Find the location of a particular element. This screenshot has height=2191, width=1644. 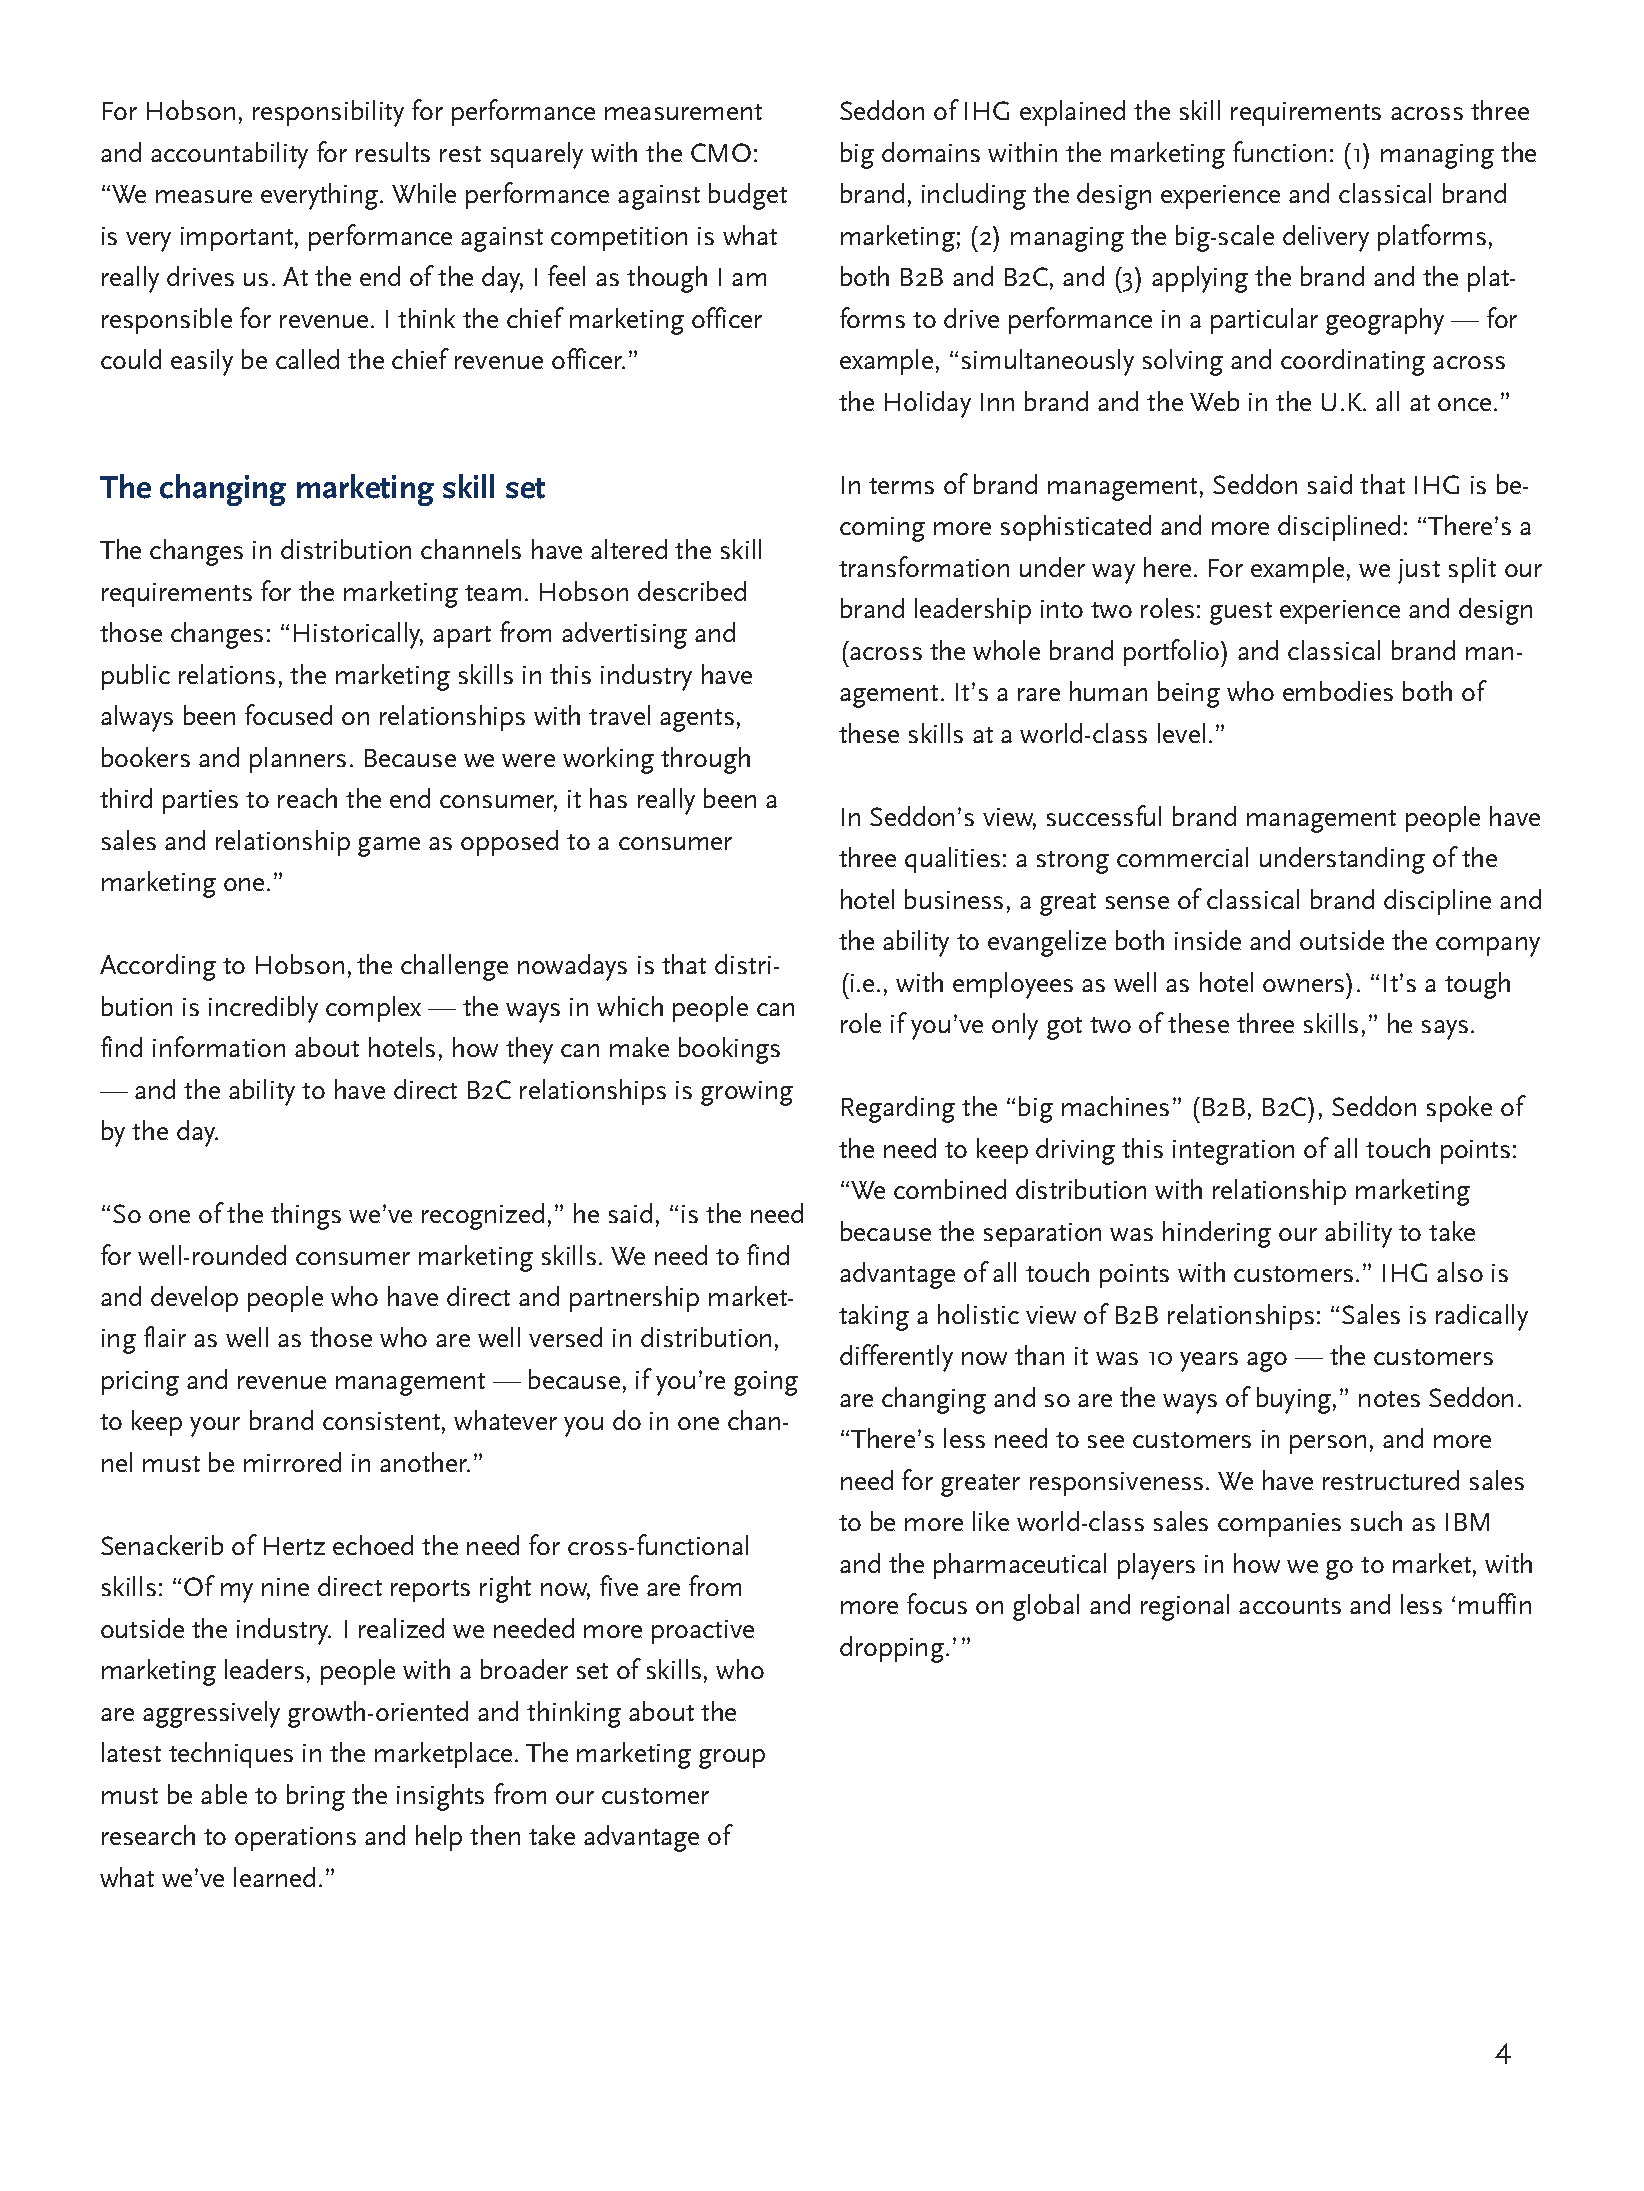

responsibility is located at coordinates (328, 113).
